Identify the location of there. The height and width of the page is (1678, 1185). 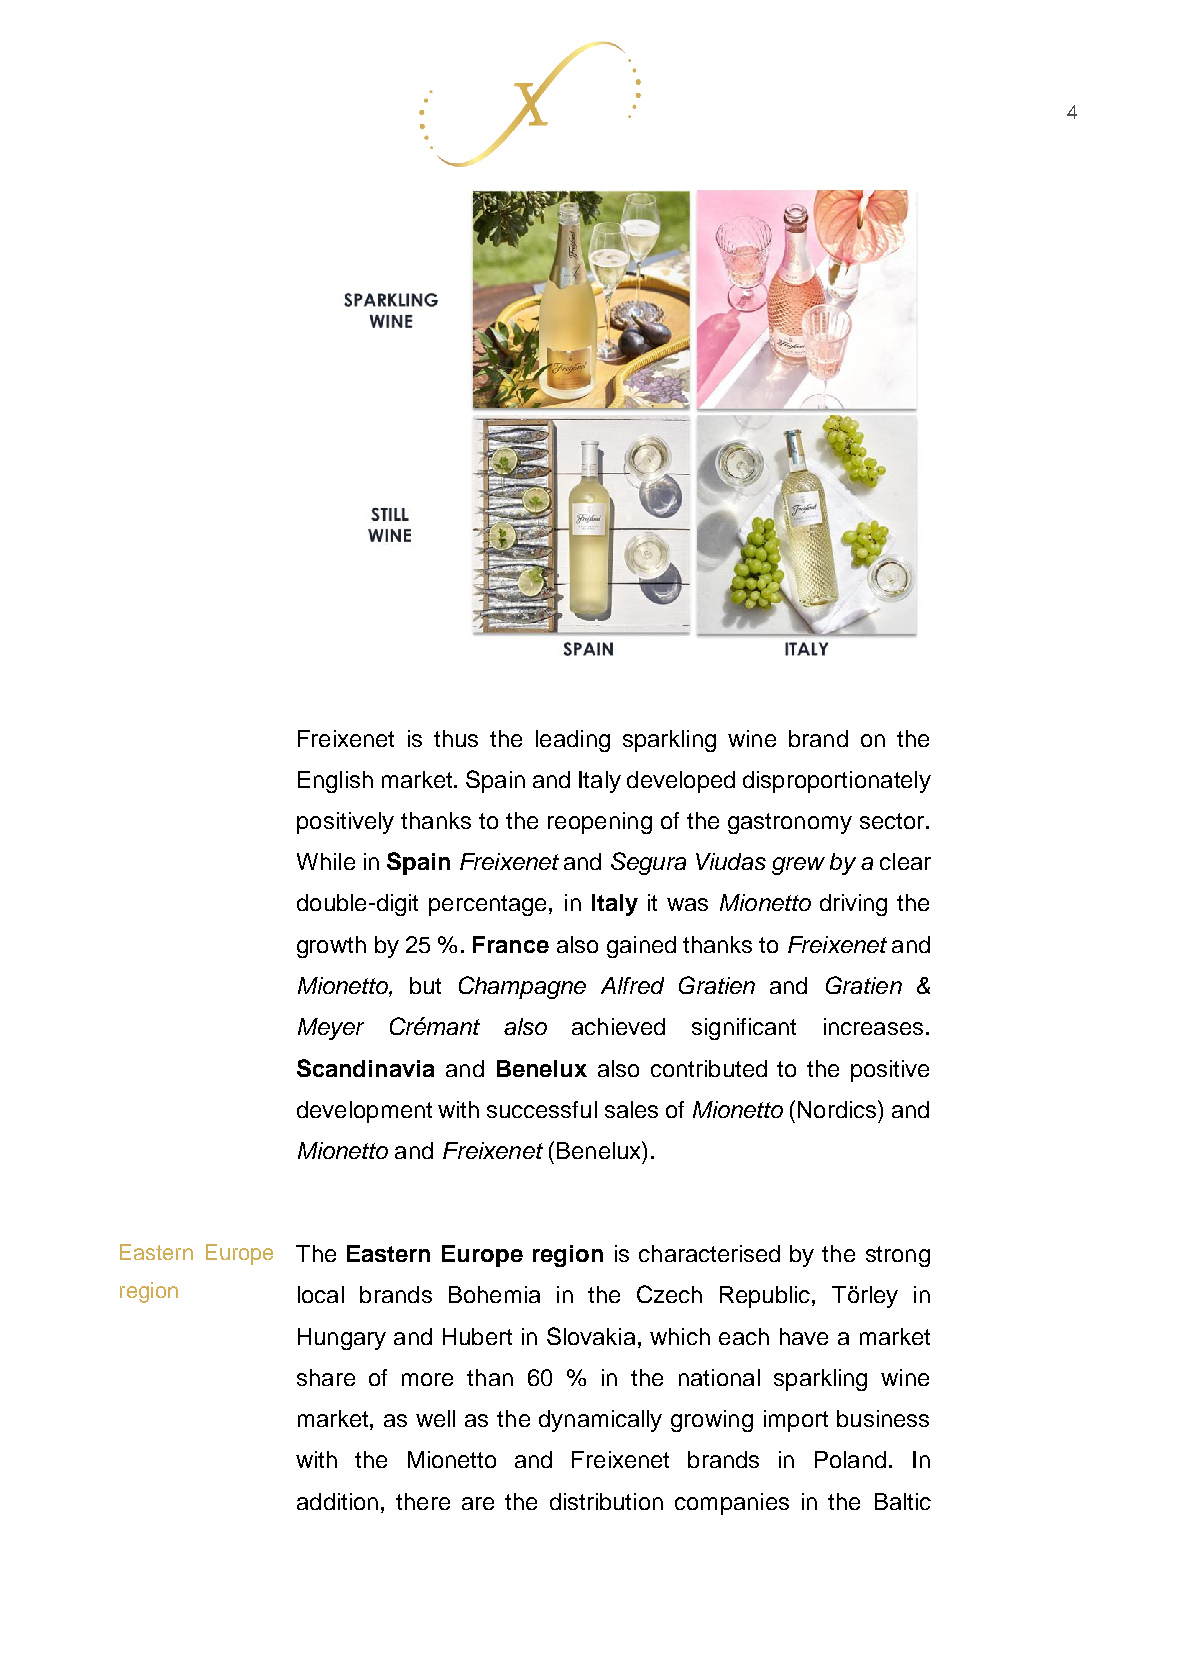
(423, 1501).
